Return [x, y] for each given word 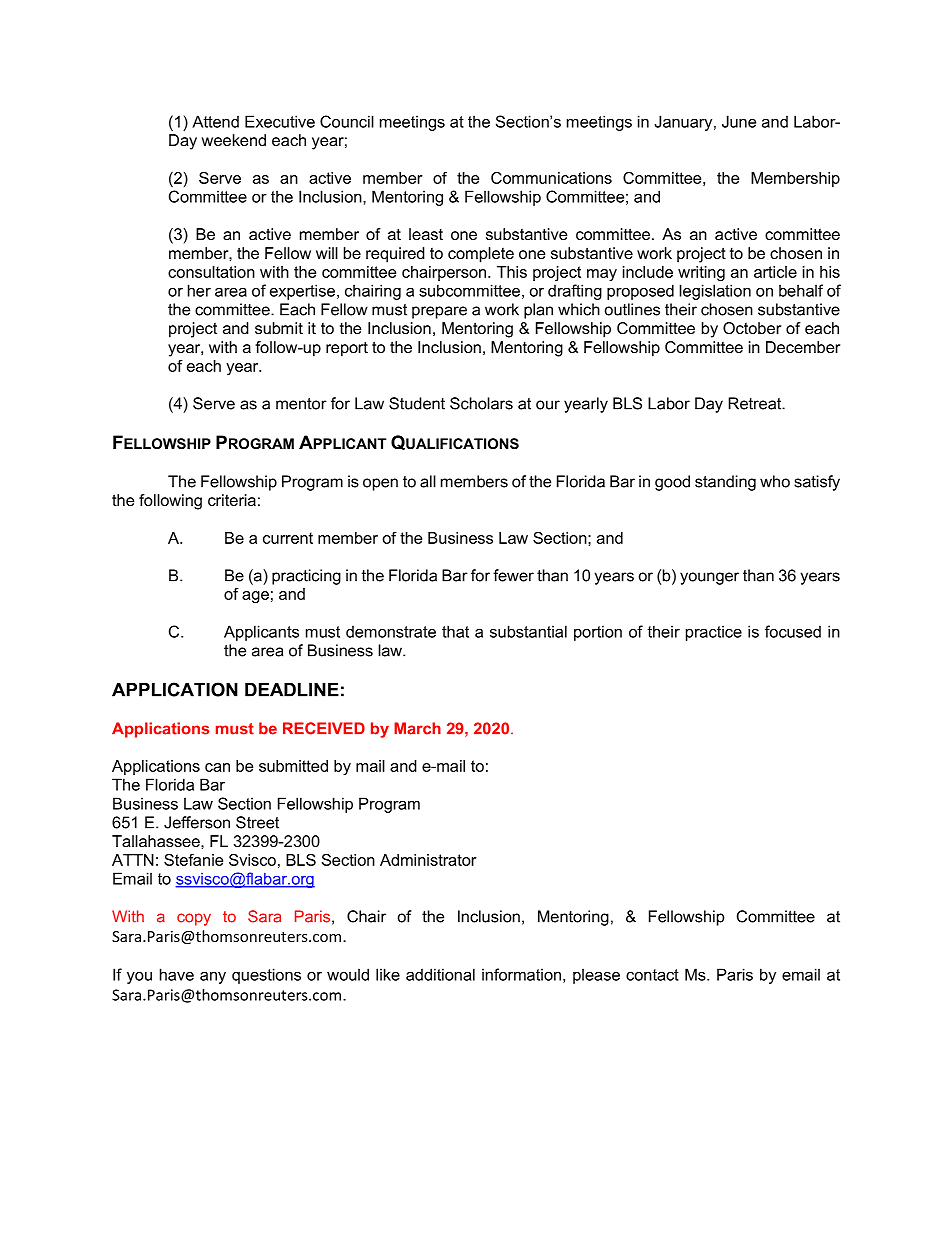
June [739, 121]
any [213, 977]
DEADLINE [292, 690]
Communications [551, 178]
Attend [215, 121]
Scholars [481, 403]
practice [714, 633]
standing [725, 483]
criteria [232, 500]
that [455, 631]
